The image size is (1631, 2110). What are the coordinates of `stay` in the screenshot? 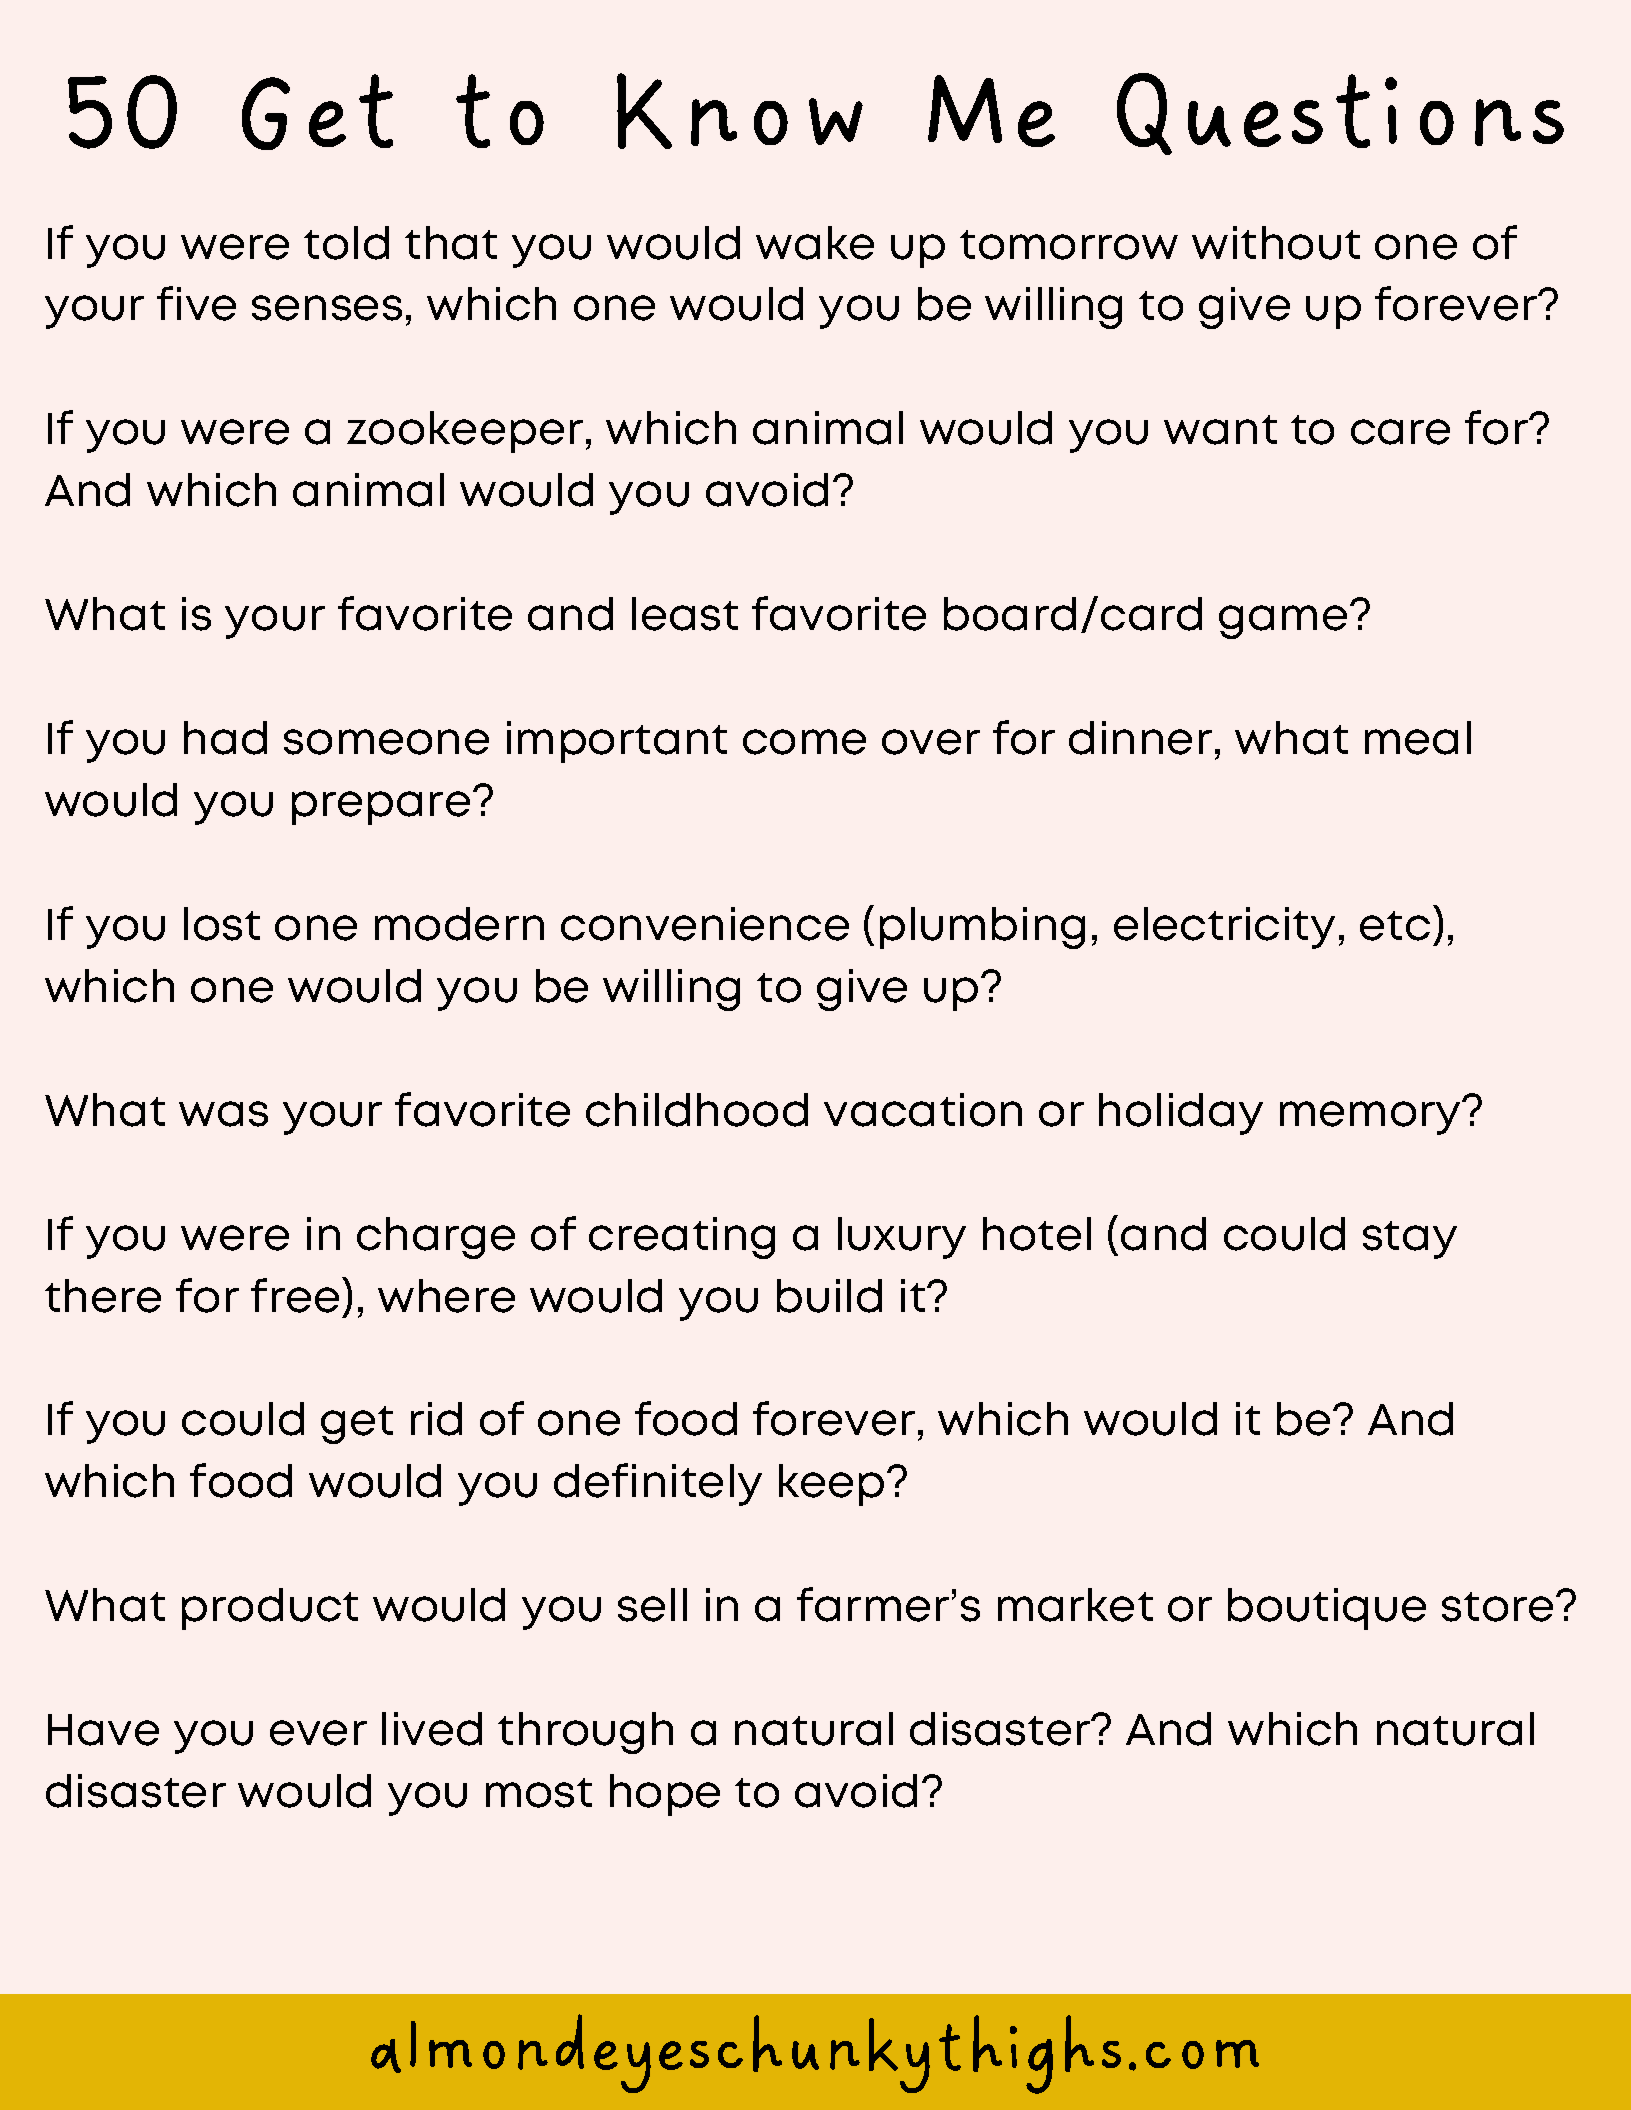 It's located at (1410, 1240).
